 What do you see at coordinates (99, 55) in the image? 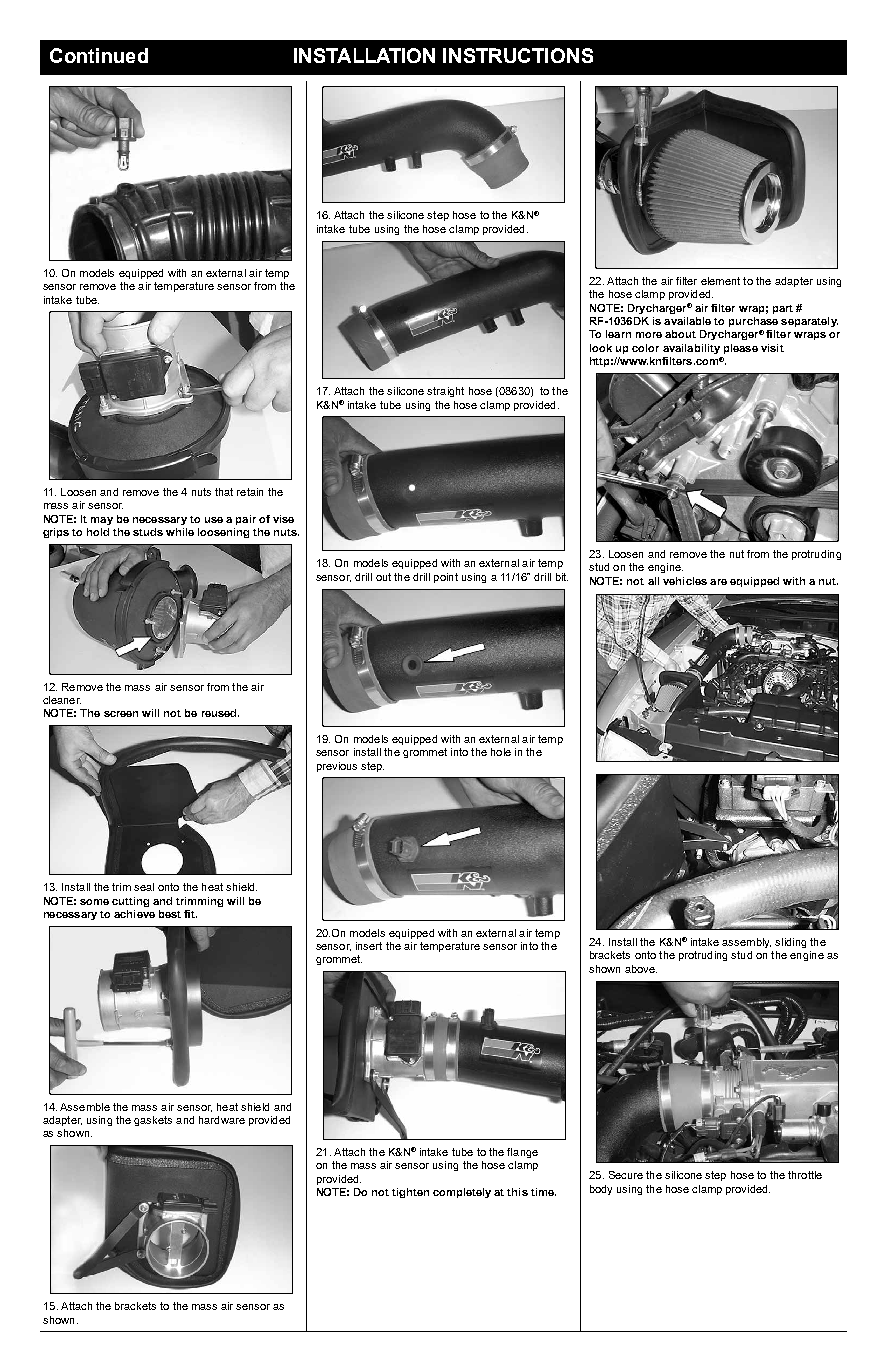
I see `Continued` at bounding box center [99, 55].
